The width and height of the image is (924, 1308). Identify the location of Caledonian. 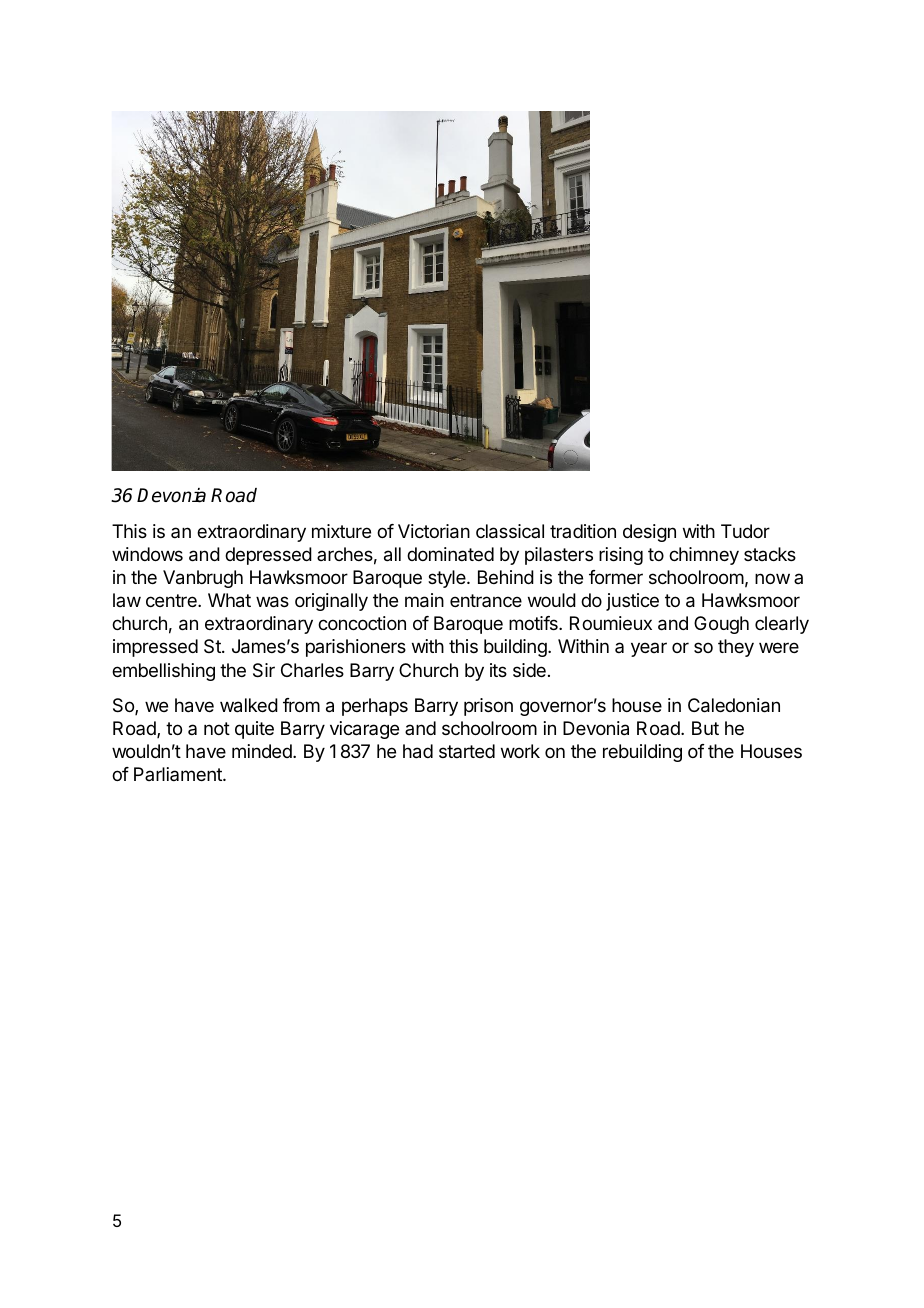
(734, 705).
